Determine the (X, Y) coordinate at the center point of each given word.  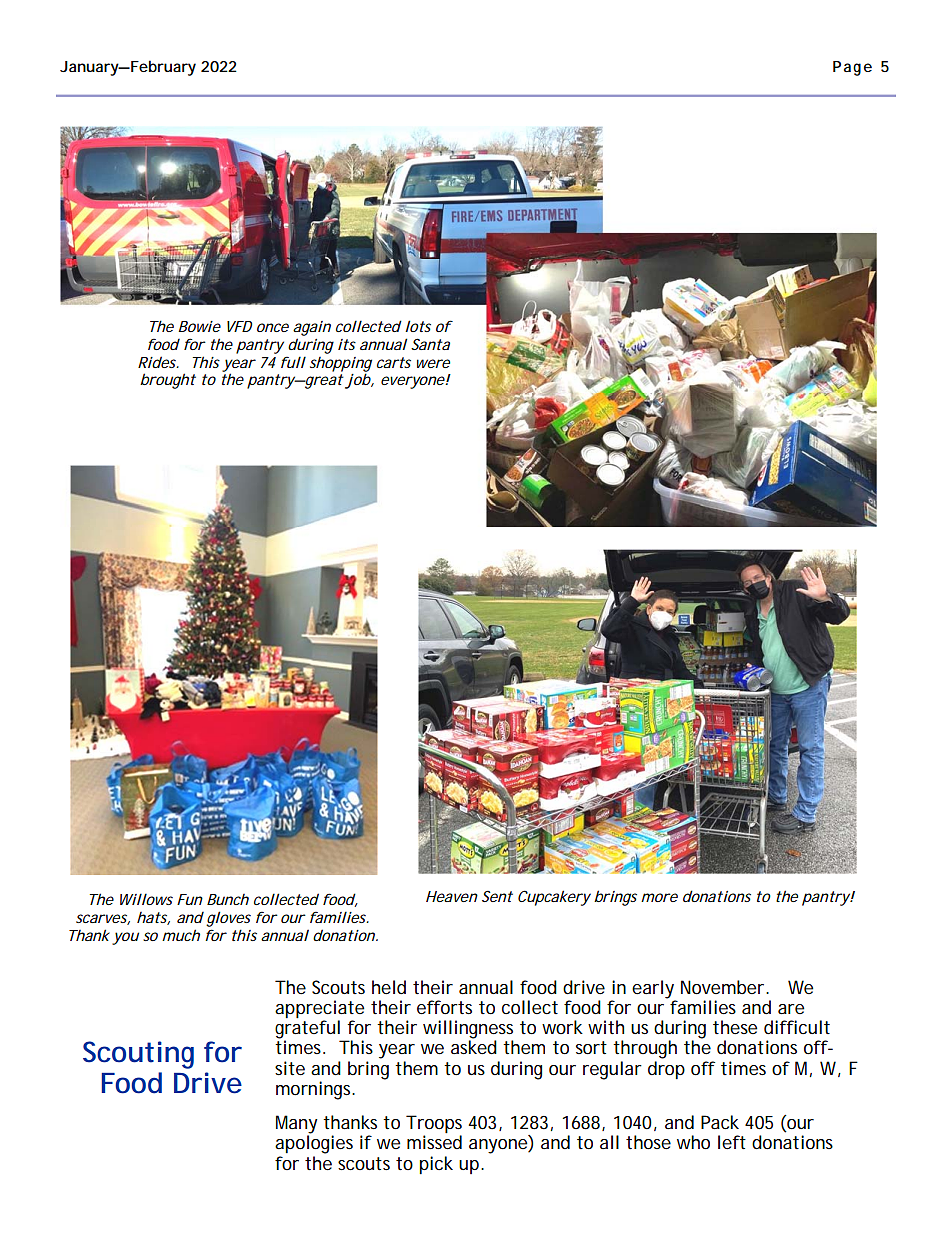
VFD (239, 326)
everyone (413, 382)
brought (168, 381)
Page (852, 68)
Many (297, 1125)
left (732, 1142)
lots (418, 326)
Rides (158, 362)
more (659, 897)
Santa (430, 344)
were (433, 363)
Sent (497, 896)
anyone (499, 1146)
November (724, 987)
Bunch (228, 899)
